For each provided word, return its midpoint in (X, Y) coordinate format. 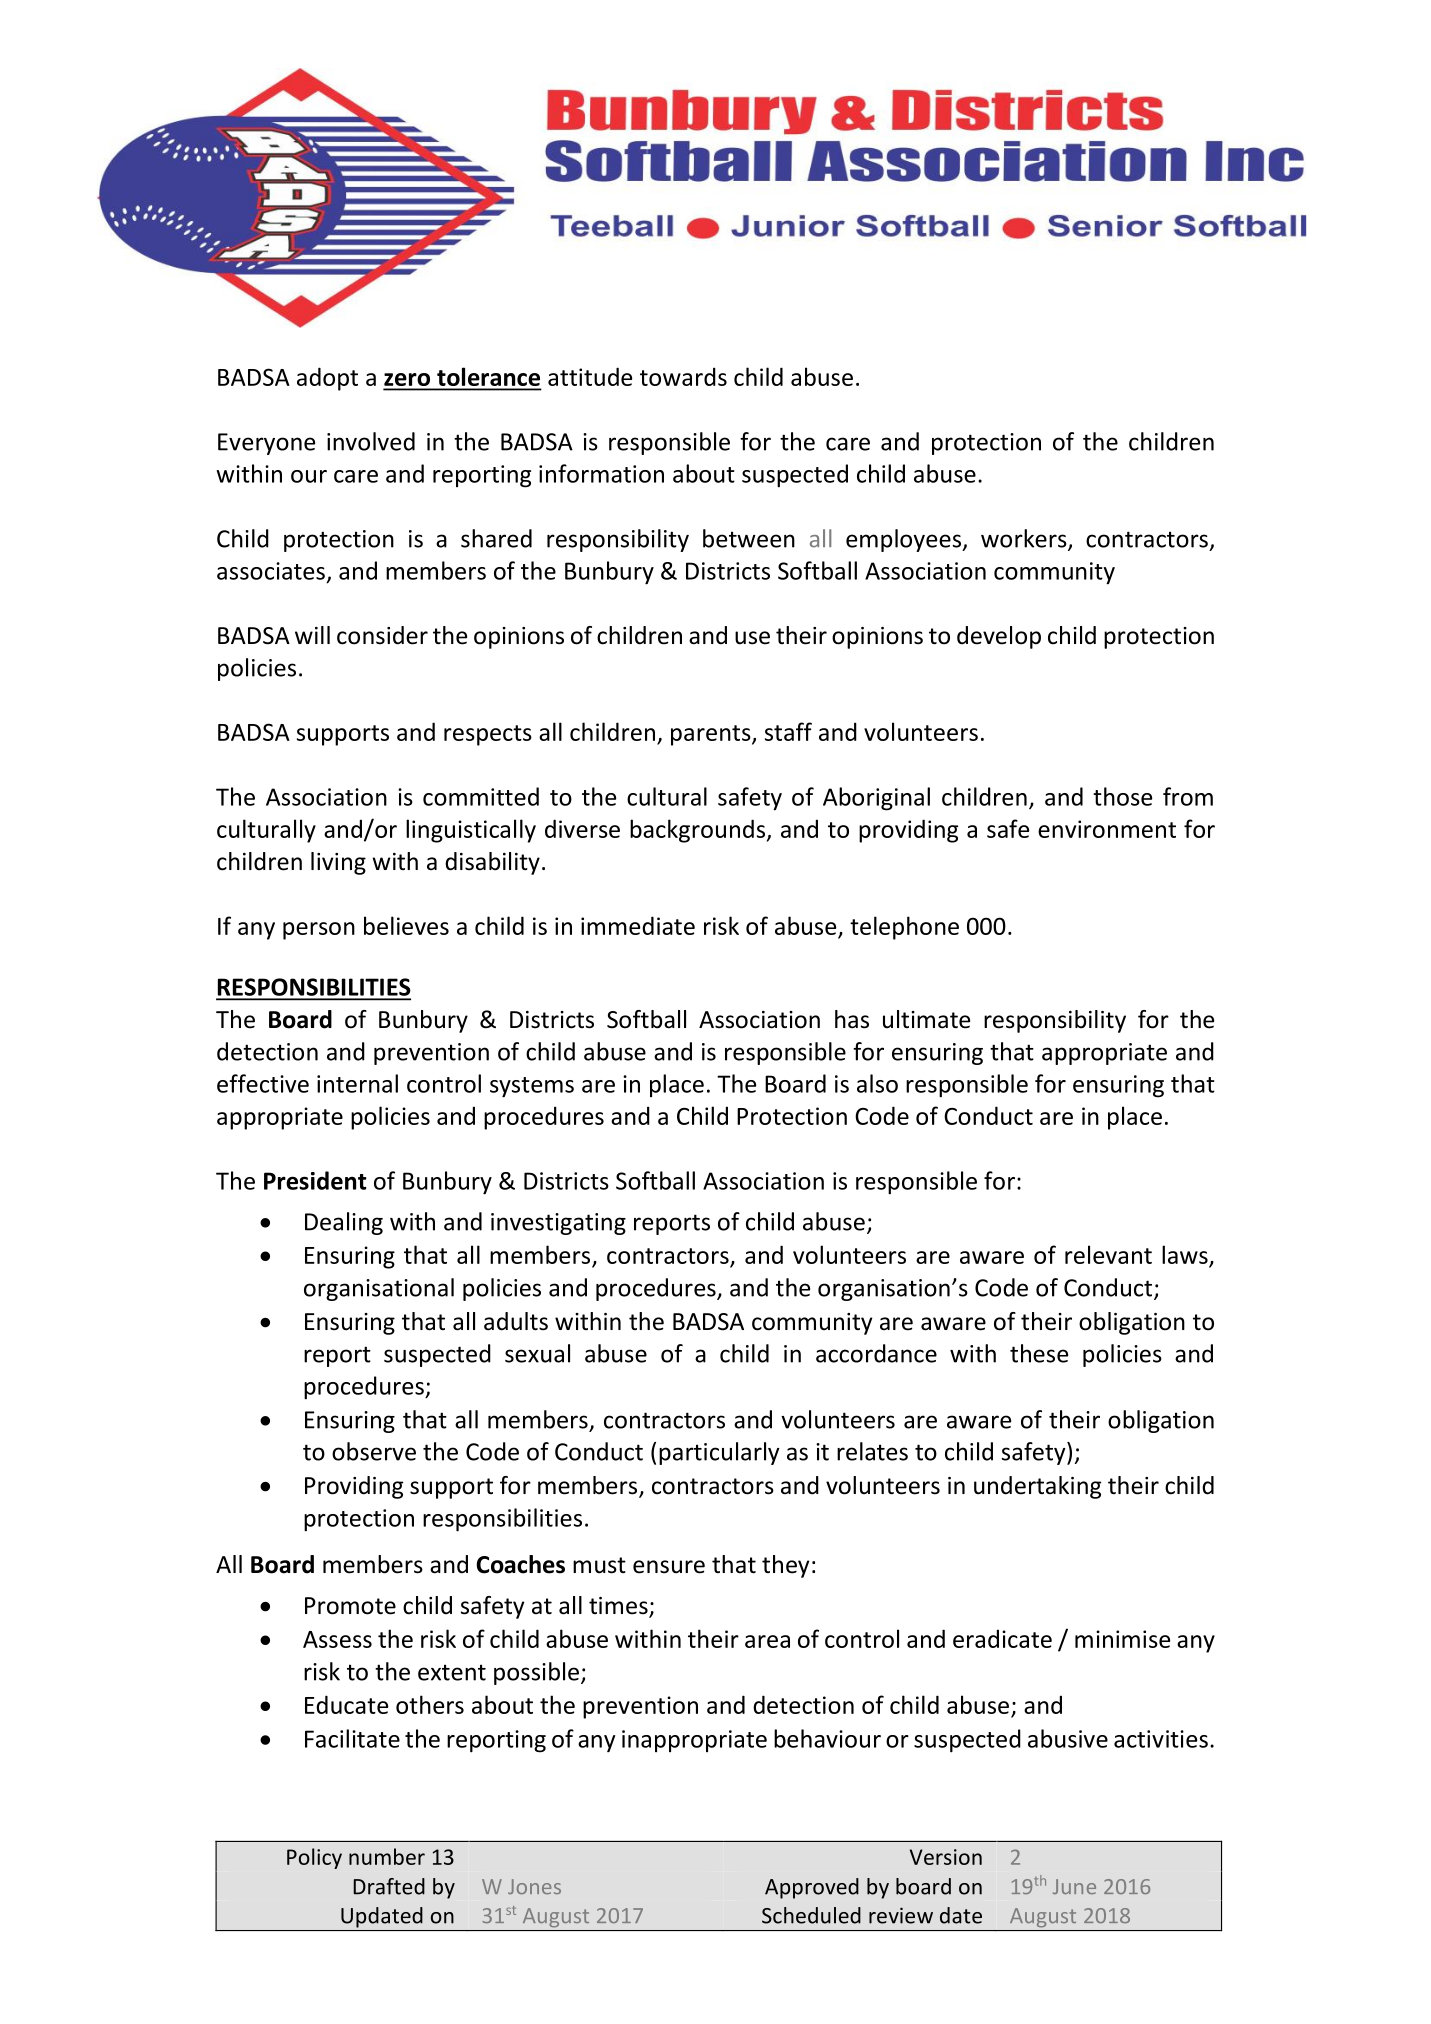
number (387, 1856)
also (877, 1083)
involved (371, 441)
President (315, 1180)
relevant (1108, 1254)
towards (683, 376)
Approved (812, 1888)
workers (1025, 539)
